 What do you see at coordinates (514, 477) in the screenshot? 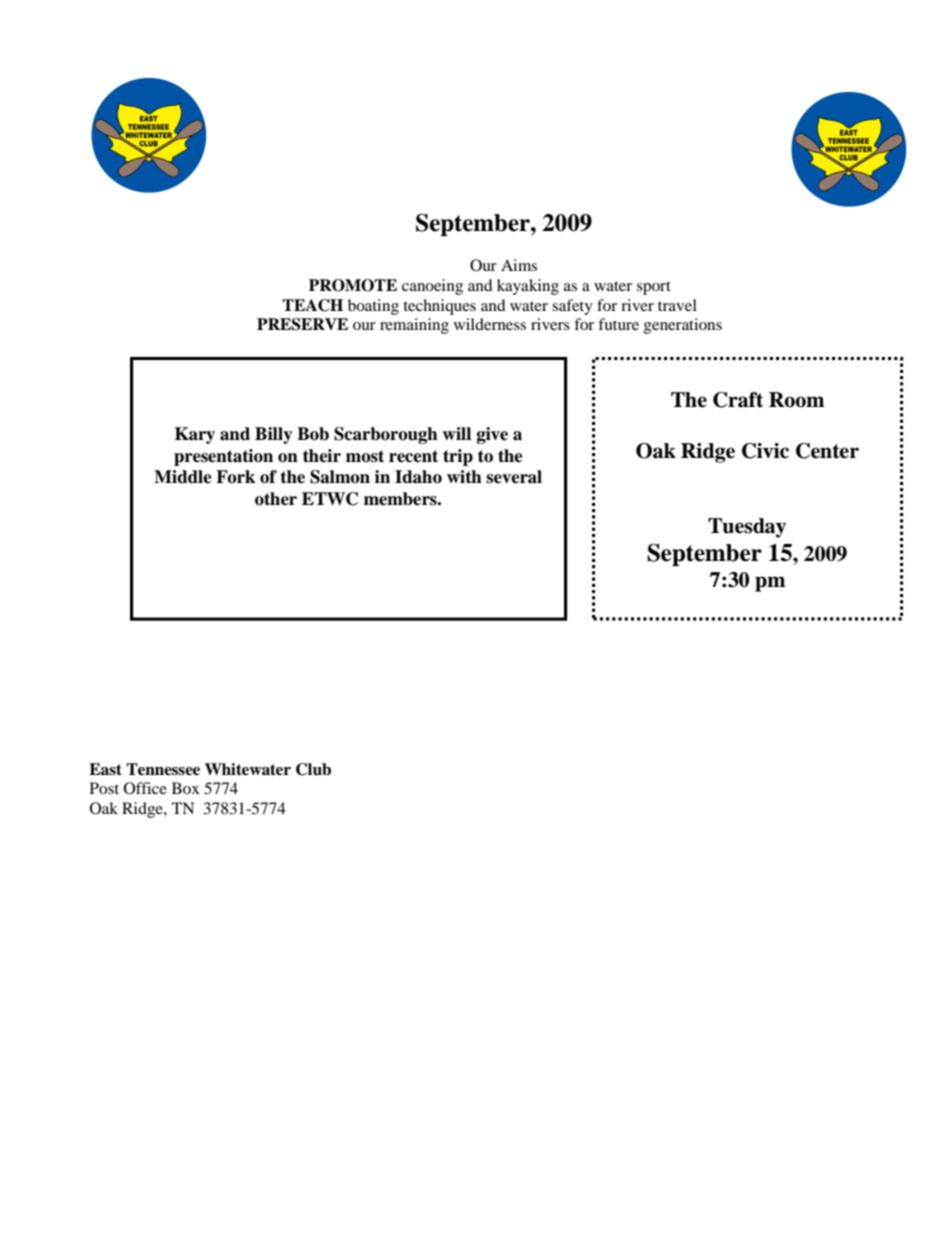
I see `several` at bounding box center [514, 477].
